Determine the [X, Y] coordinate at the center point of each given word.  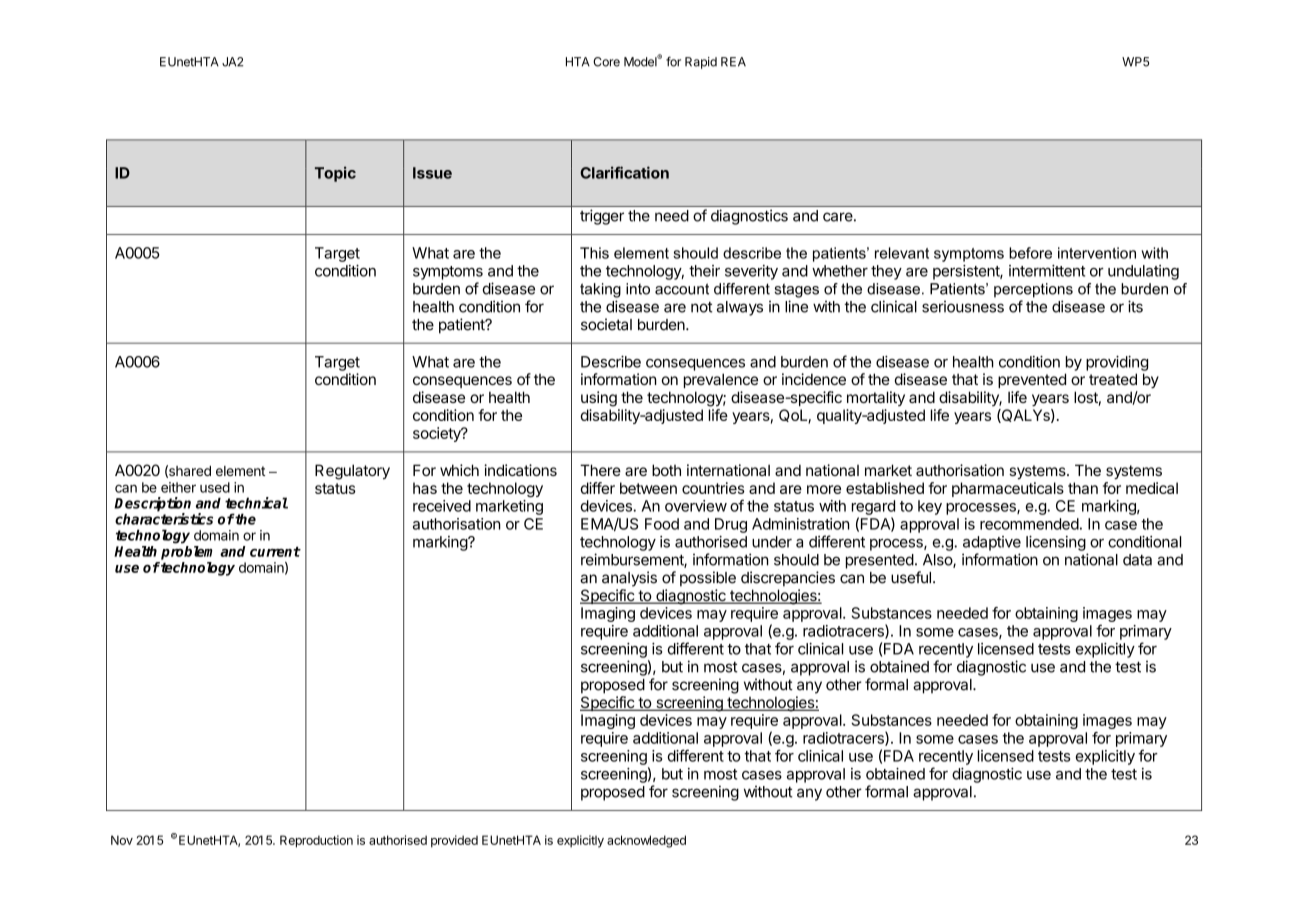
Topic [335, 174]
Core [606, 62]
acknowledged [646, 841]
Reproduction [316, 841]
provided [454, 841]
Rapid [701, 63]
